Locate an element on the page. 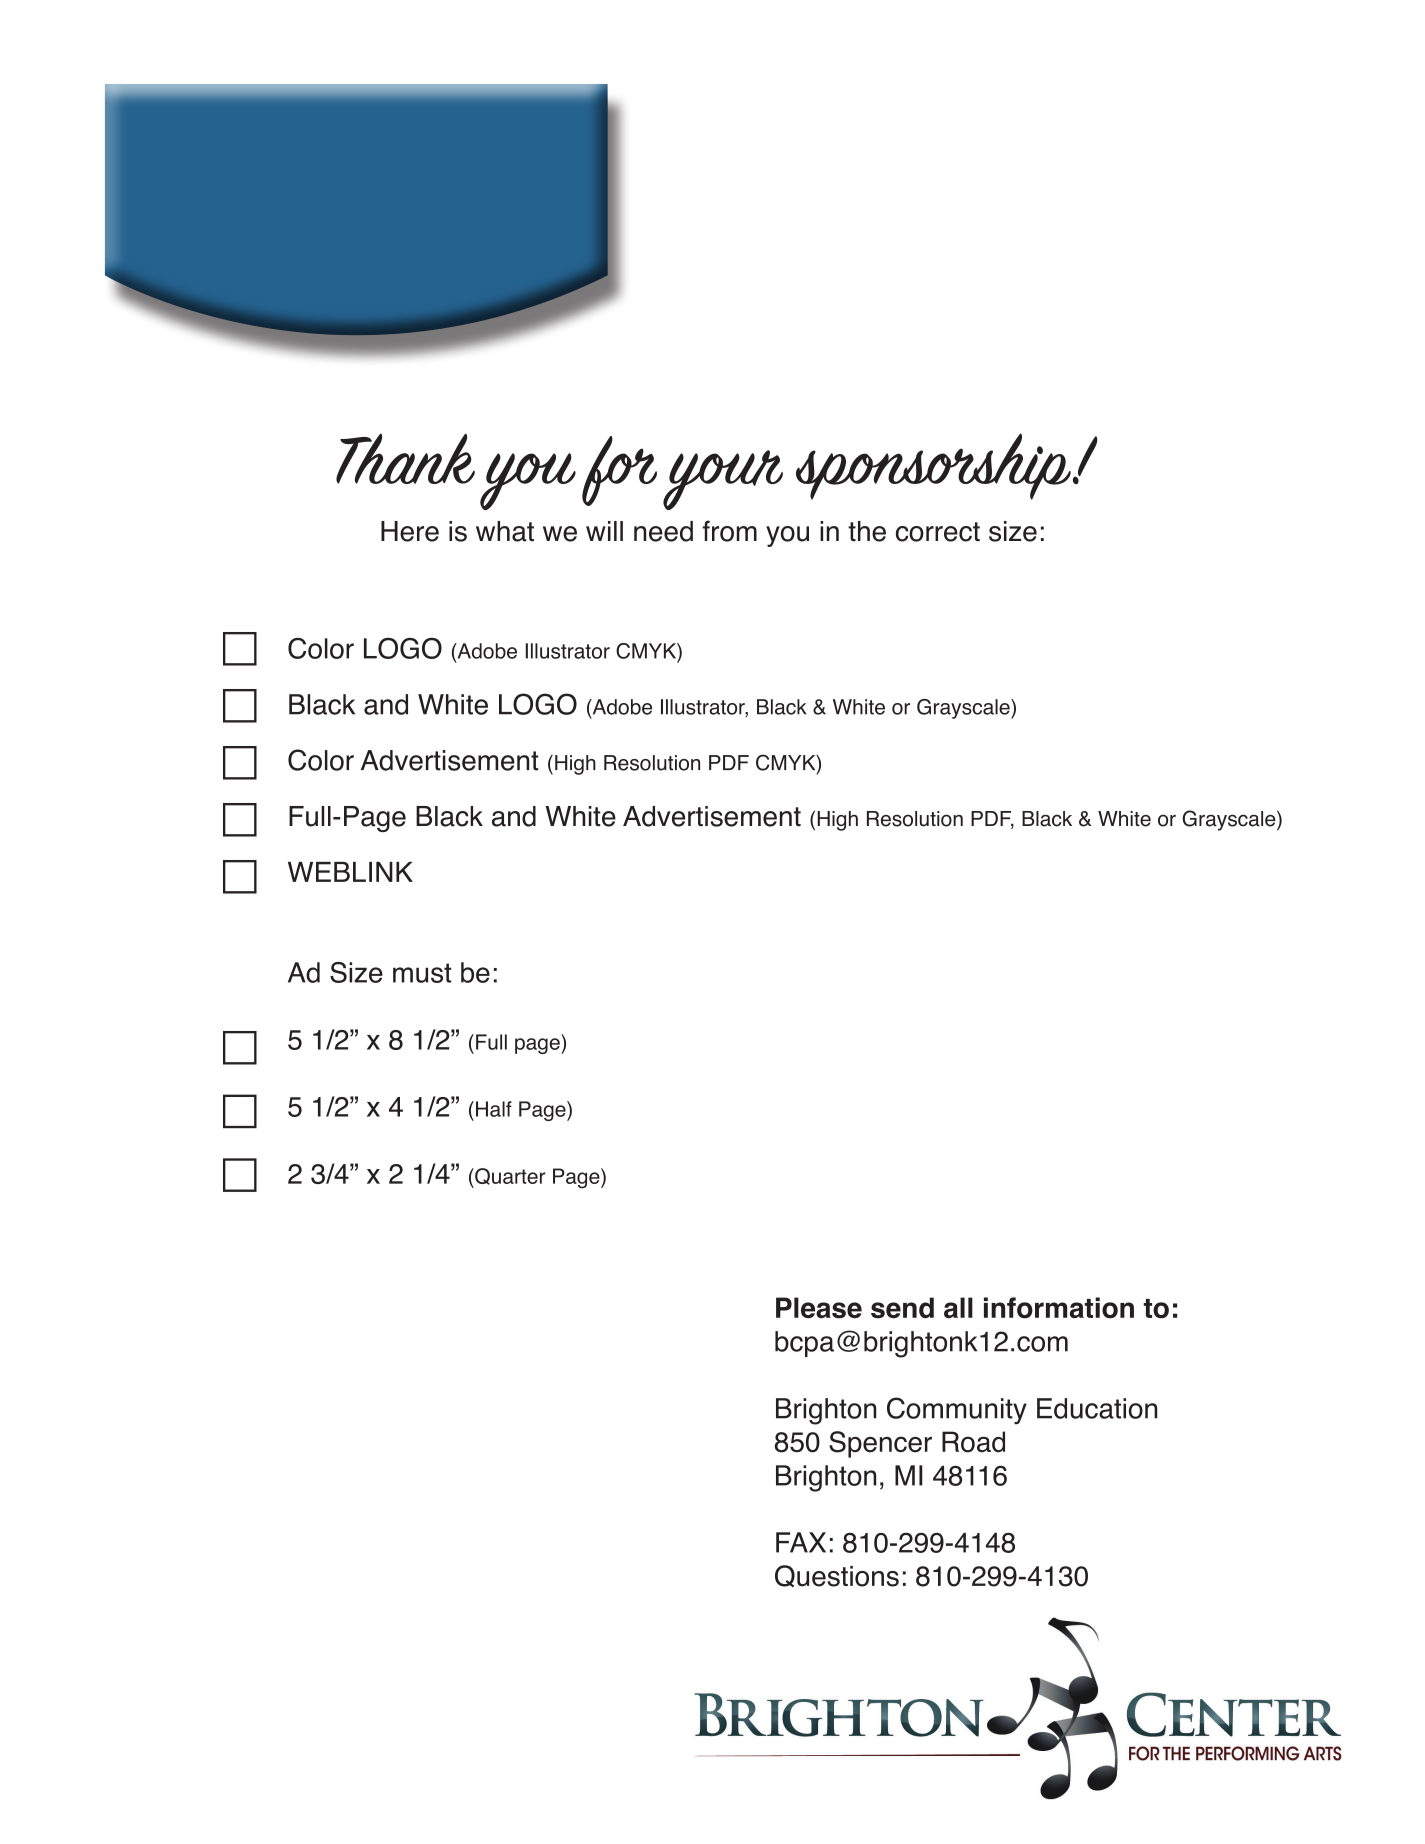 This document has width=1425, height=1844. Questions is located at coordinates (837, 1576).
